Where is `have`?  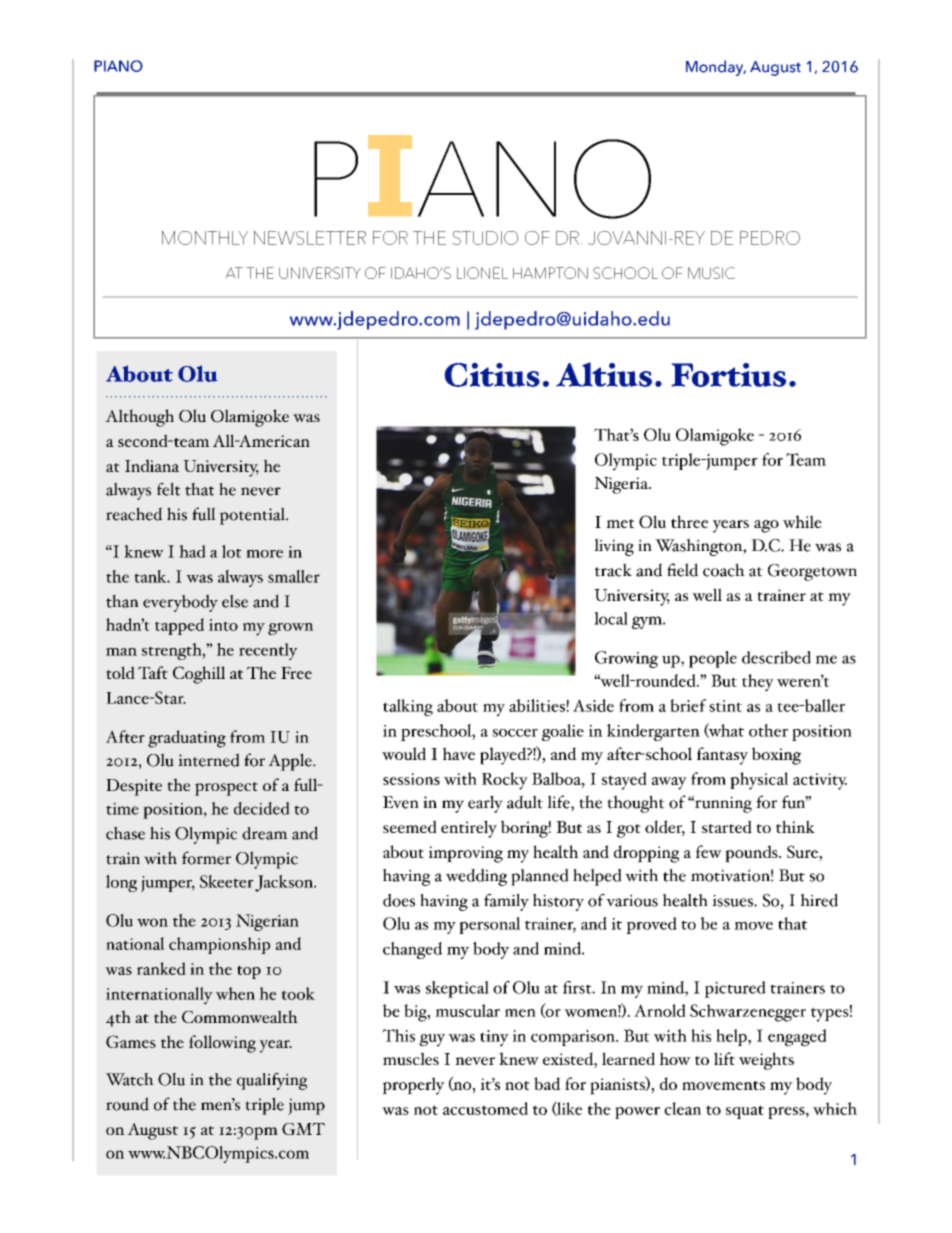
have is located at coordinates (459, 753).
